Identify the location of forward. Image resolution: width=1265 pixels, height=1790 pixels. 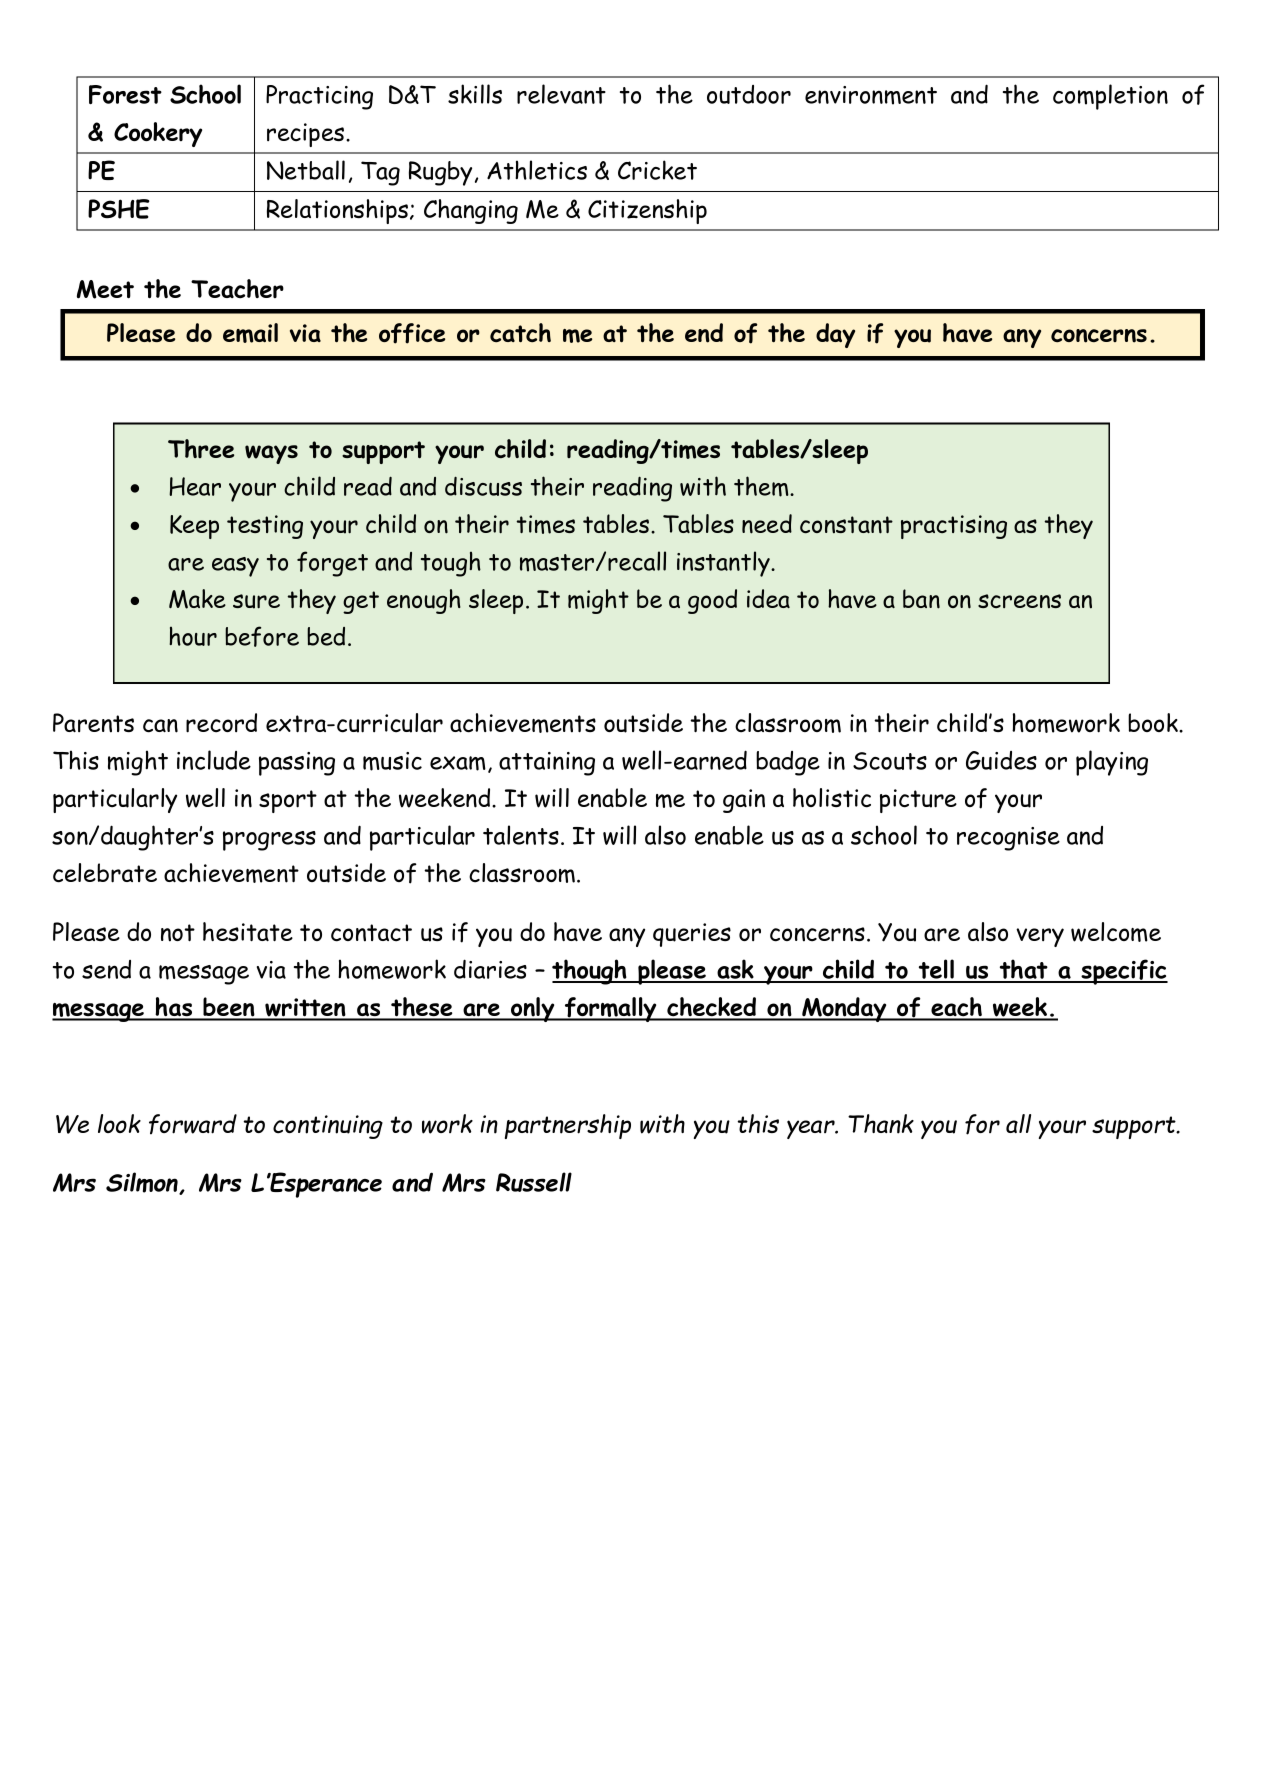
(193, 1124).
